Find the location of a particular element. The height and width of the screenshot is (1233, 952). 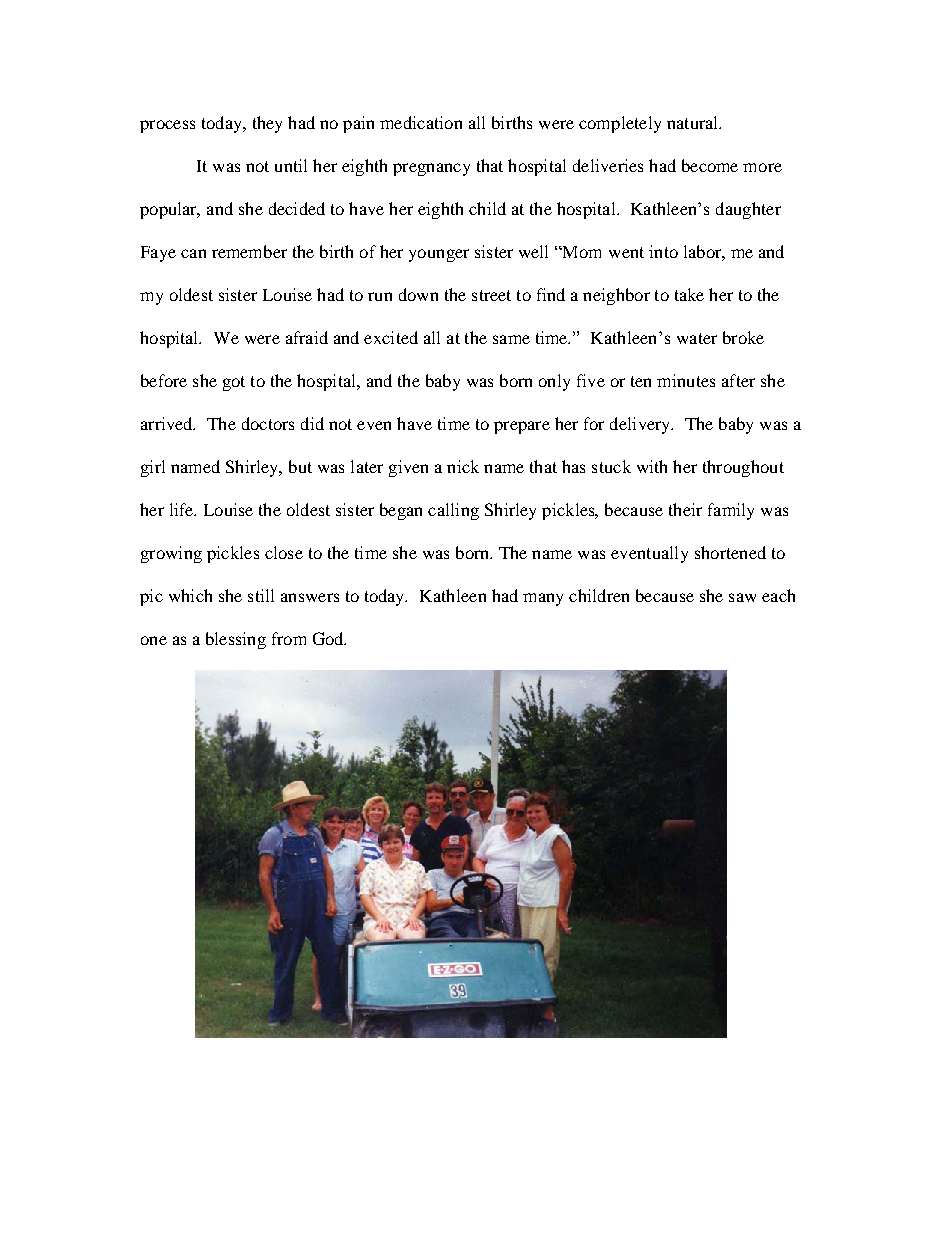

saw is located at coordinates (742, 597).
